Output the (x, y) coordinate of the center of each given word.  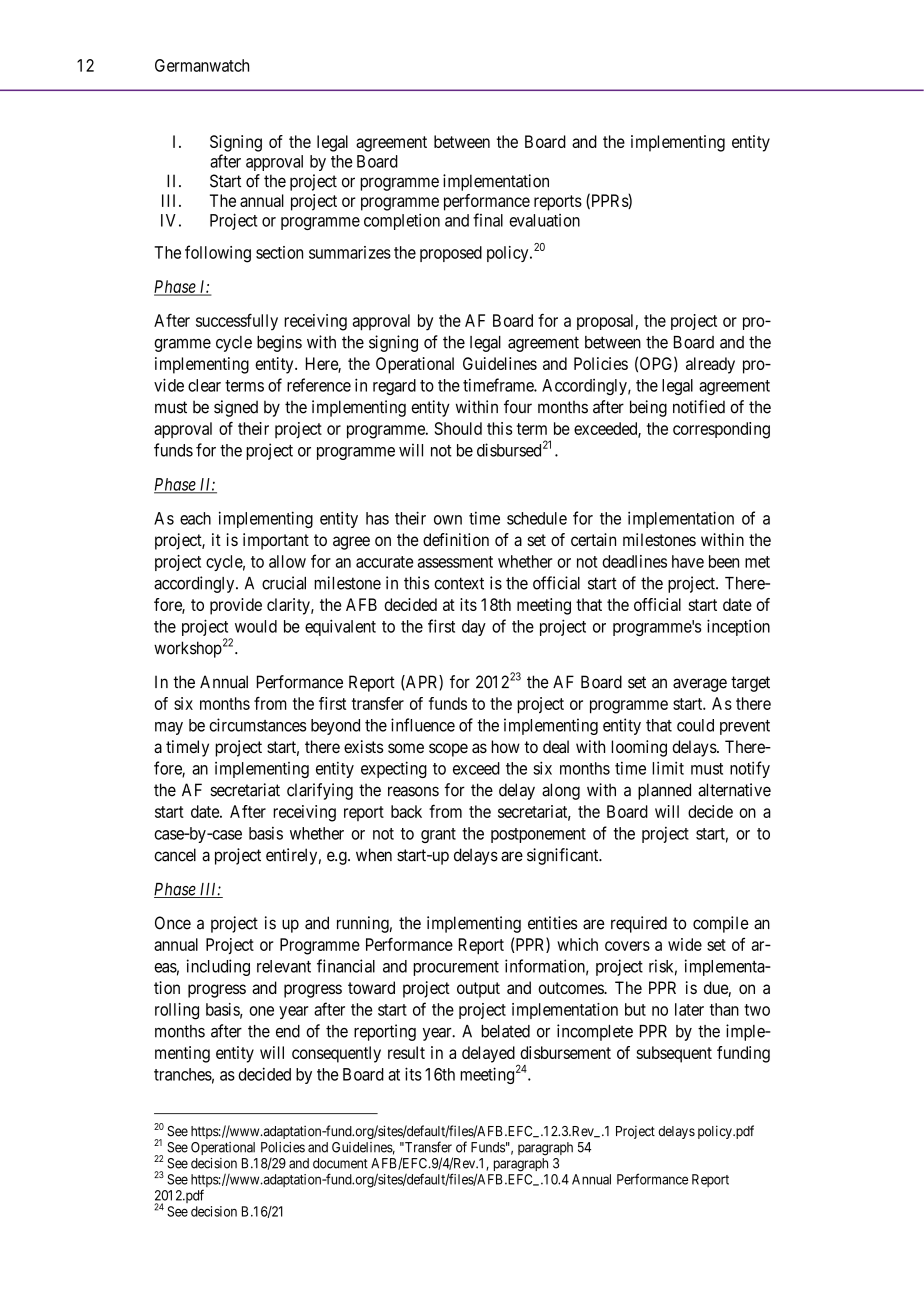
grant (438, 835)
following (218, 254)
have (688, 561)
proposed (451, 254)
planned (664, 791)
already (710, 365)
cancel (175, 855)
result (406, 1052)
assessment (455, 562)
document (340, 1163)
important (276, 541)
